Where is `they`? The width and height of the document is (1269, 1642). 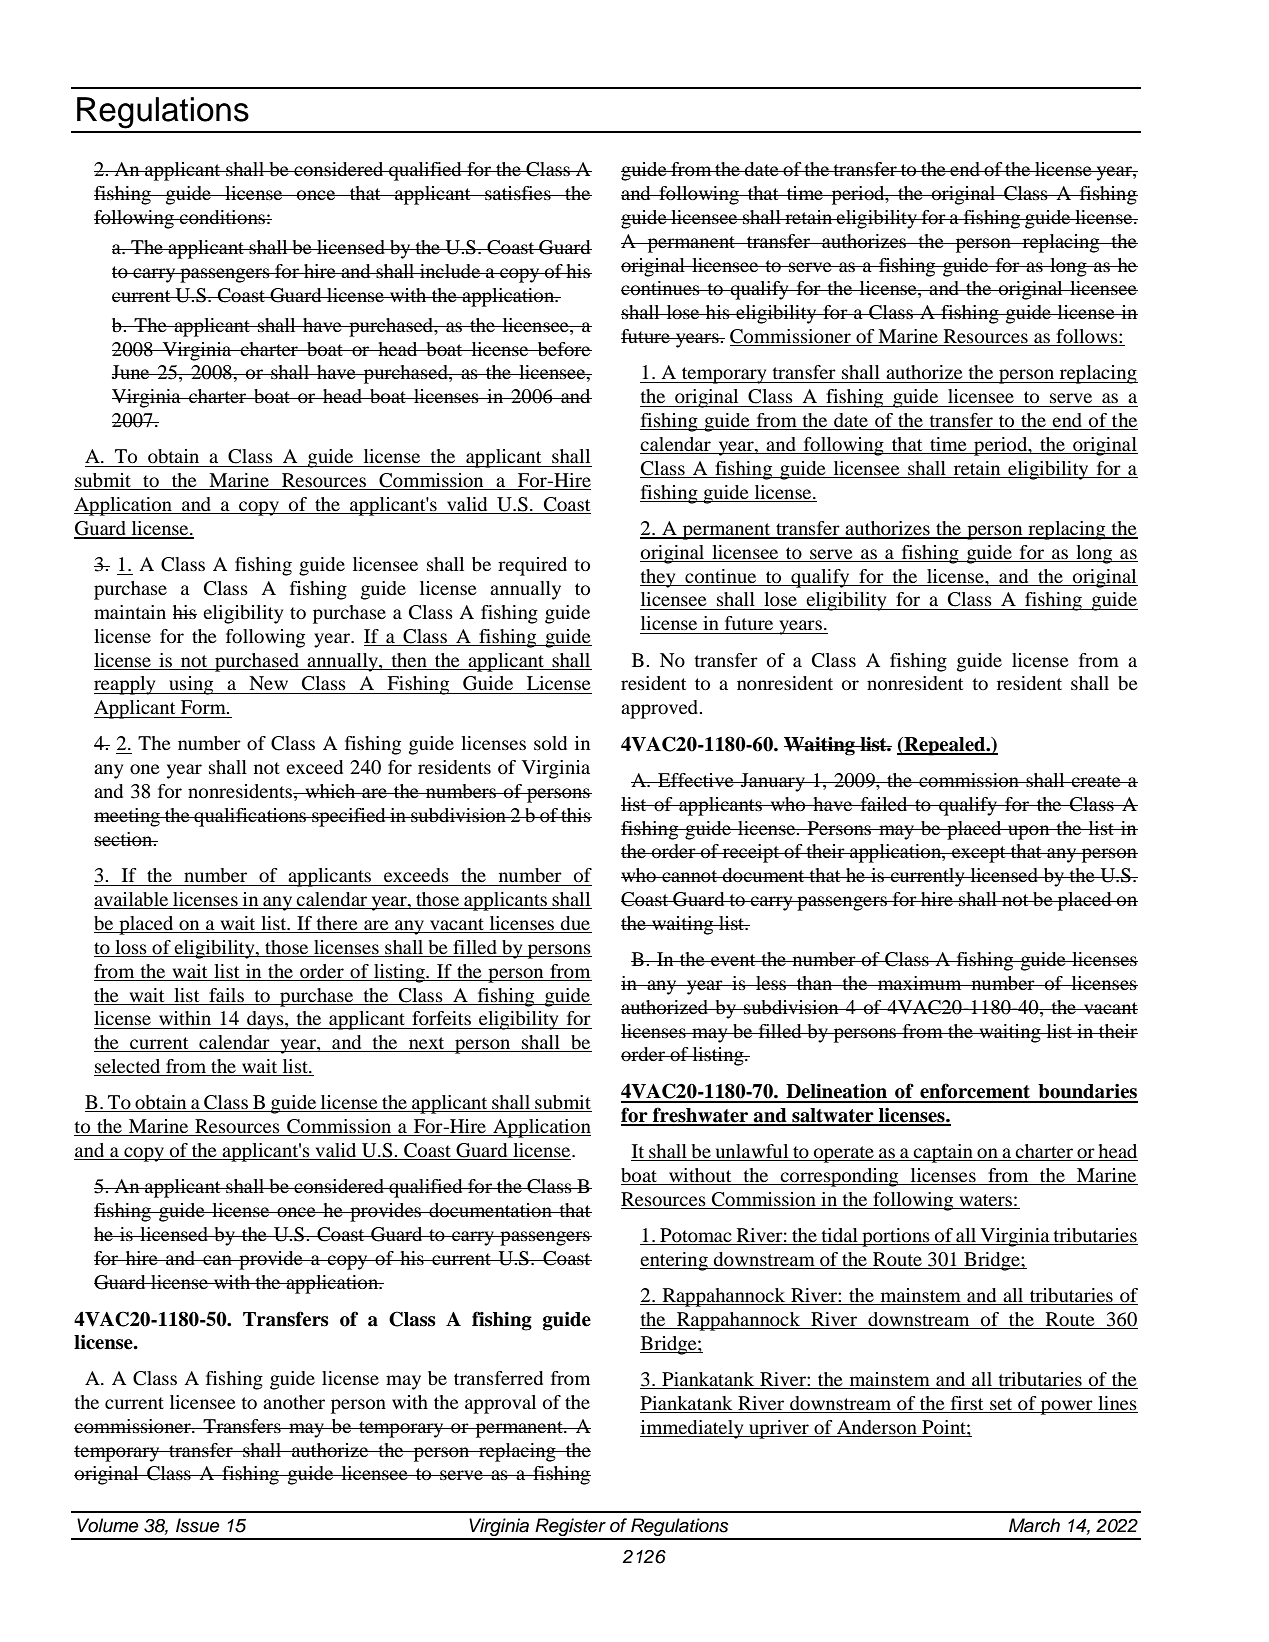
they is located at coordinates (659, 578).
